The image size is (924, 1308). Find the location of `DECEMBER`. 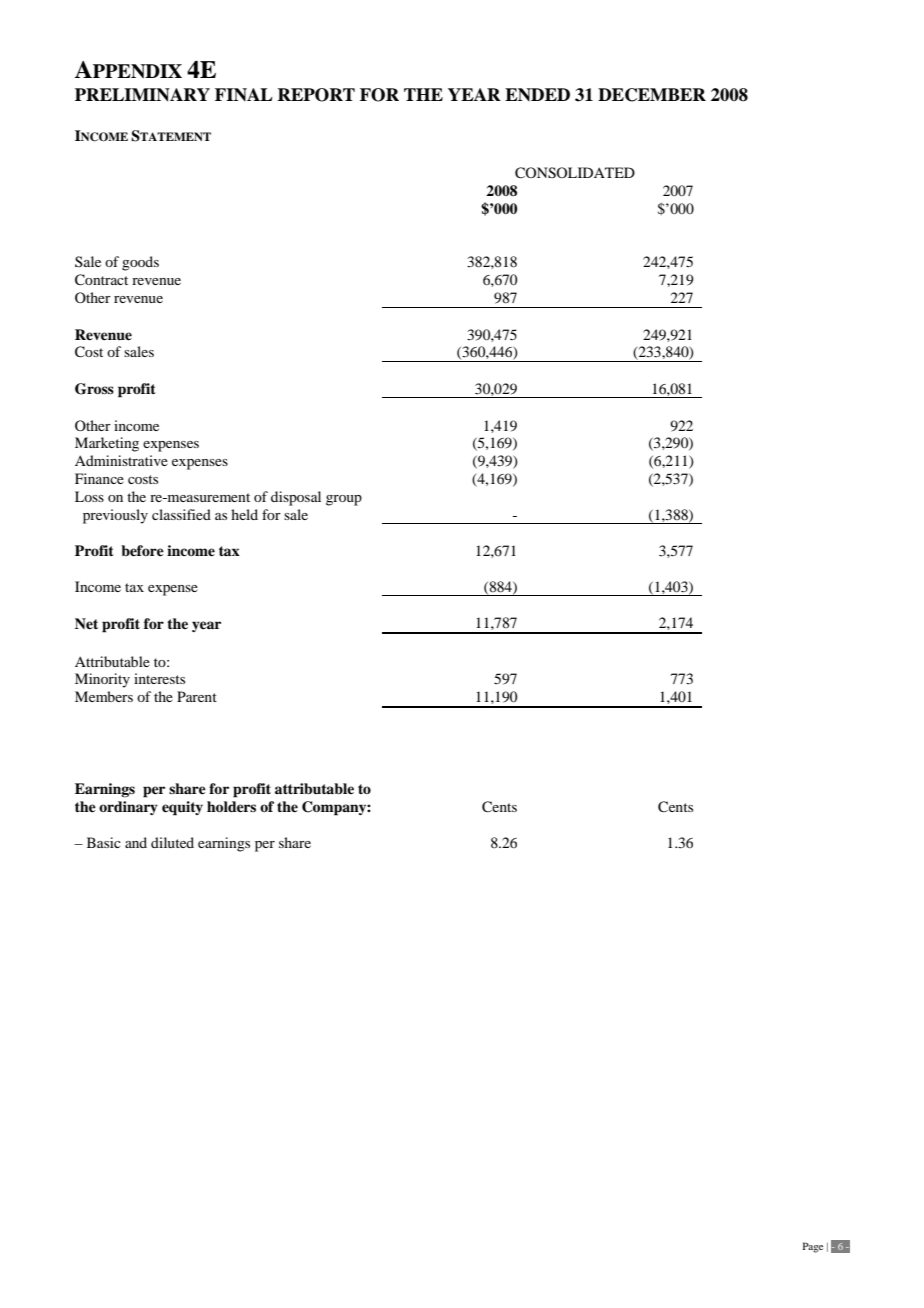

DECEMBER is located at coordinates (652, 95).
